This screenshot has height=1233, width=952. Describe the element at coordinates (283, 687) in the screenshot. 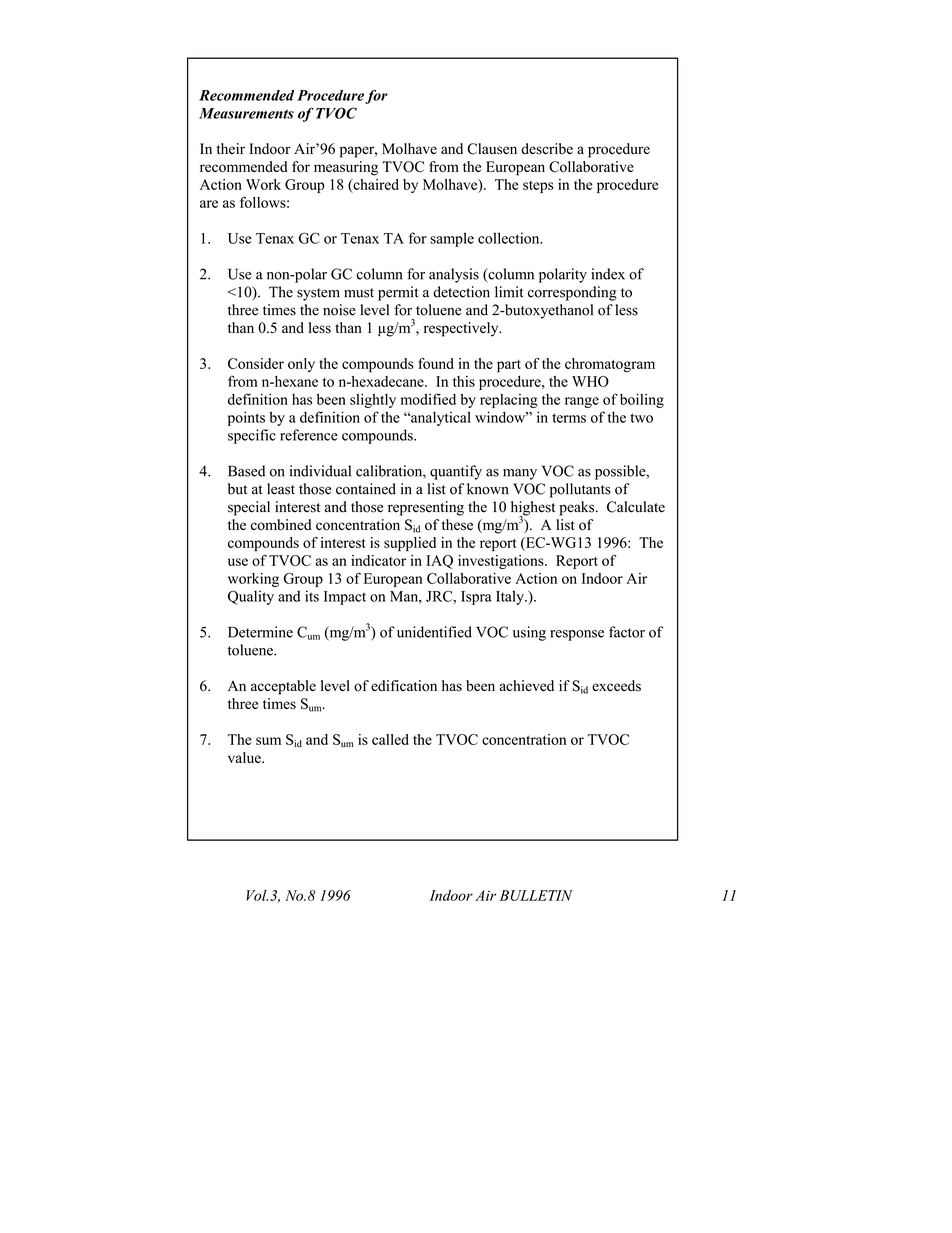

I see `acceptable` at that location.
